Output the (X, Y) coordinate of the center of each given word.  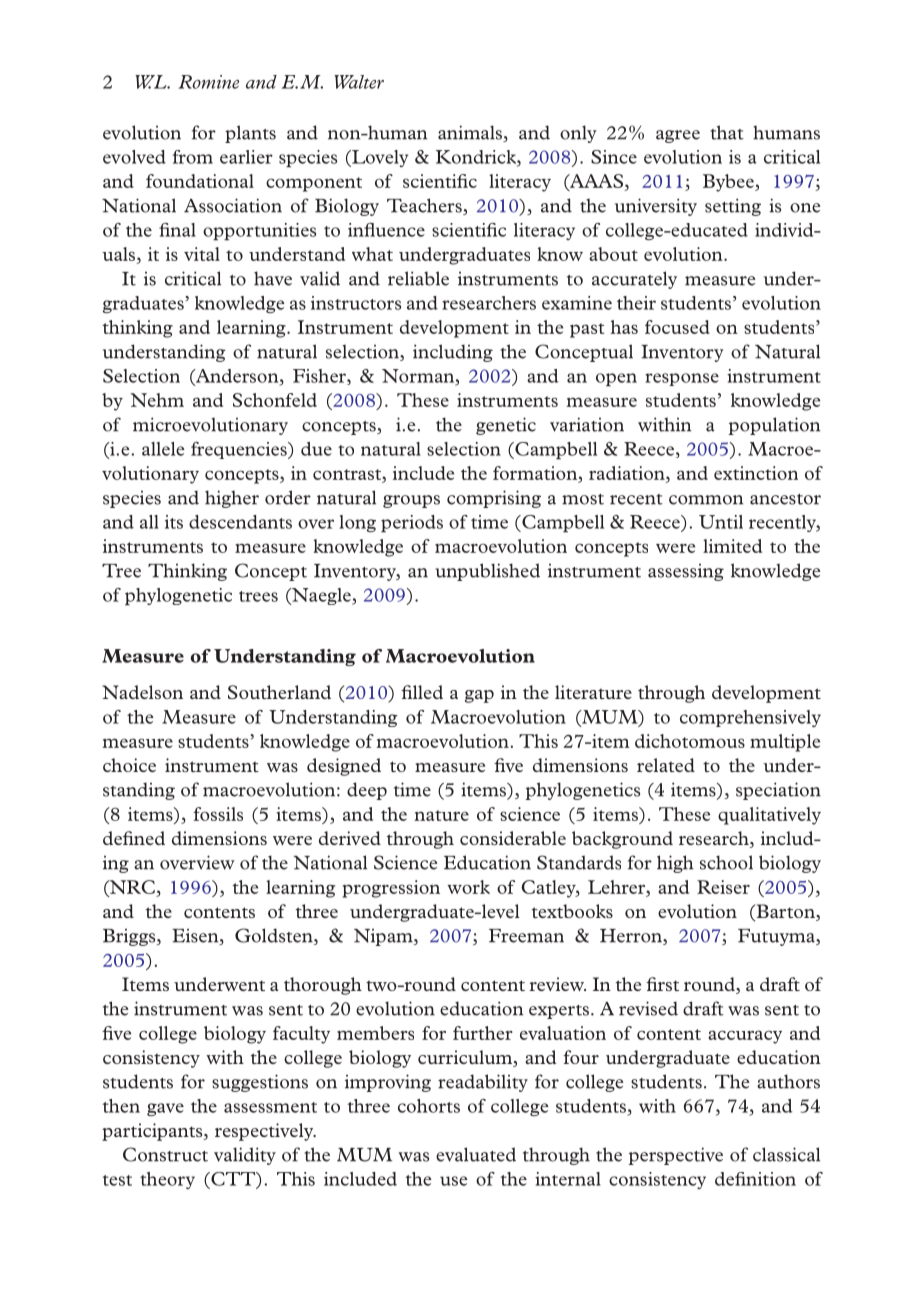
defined (134, 838)
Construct (165, 1154)
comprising (494, 499)
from (193, 157)
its (174, 522)
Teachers (425, 206)
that (727, 132)
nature (441, 815)
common (706, 500)
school (726, 862)
